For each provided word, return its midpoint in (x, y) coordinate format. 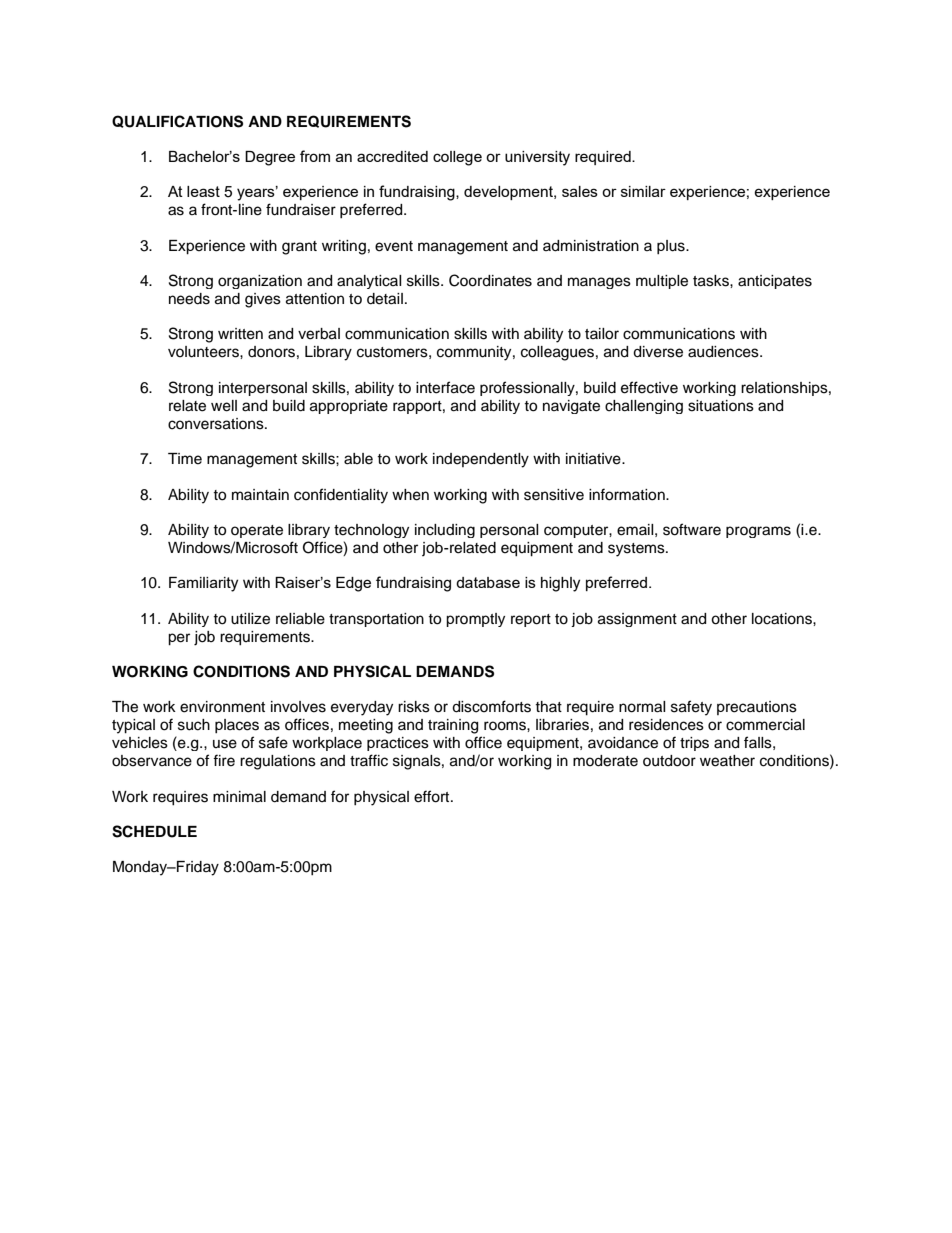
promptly (475, 620)
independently (481, 460)
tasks (712, 281)
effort (433, 796)
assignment (637, 620)
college (457, 158)
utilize (250, 619)
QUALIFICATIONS (177, 121)
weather (727, 761)
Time (185, 459)
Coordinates (490, 280)
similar (643, 191)
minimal (239, 797)
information (628, 494)
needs (189, 299)
